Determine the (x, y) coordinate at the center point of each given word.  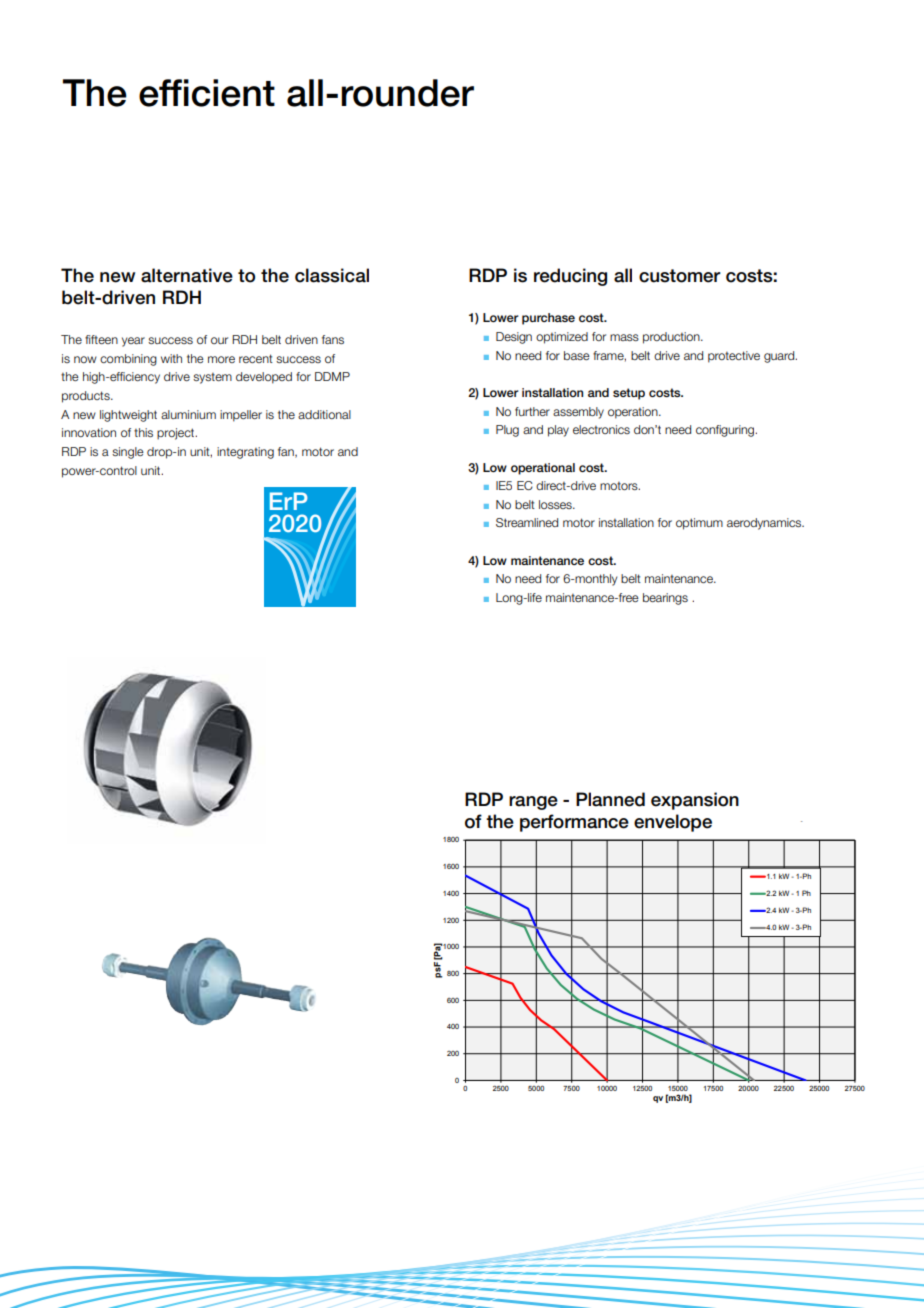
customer (680, 276)
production (672, 338)
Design (514, 338)
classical (332, 275)
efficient (207, 93)
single (128, 453)
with (171, 358)
